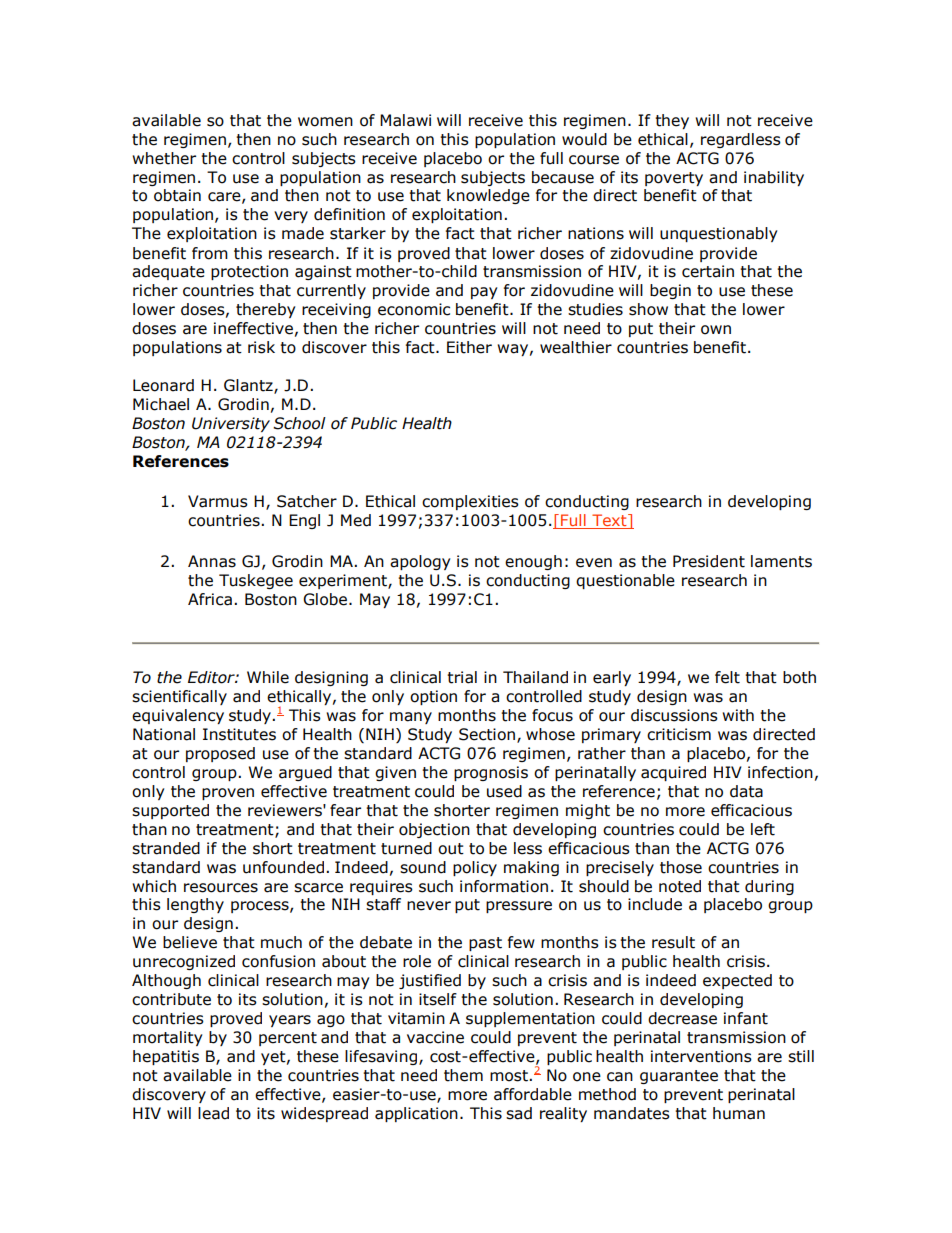 Image resolution: width=952 pixels, height=1233 pixels. I want to click on Africa, so click(210, 599).
